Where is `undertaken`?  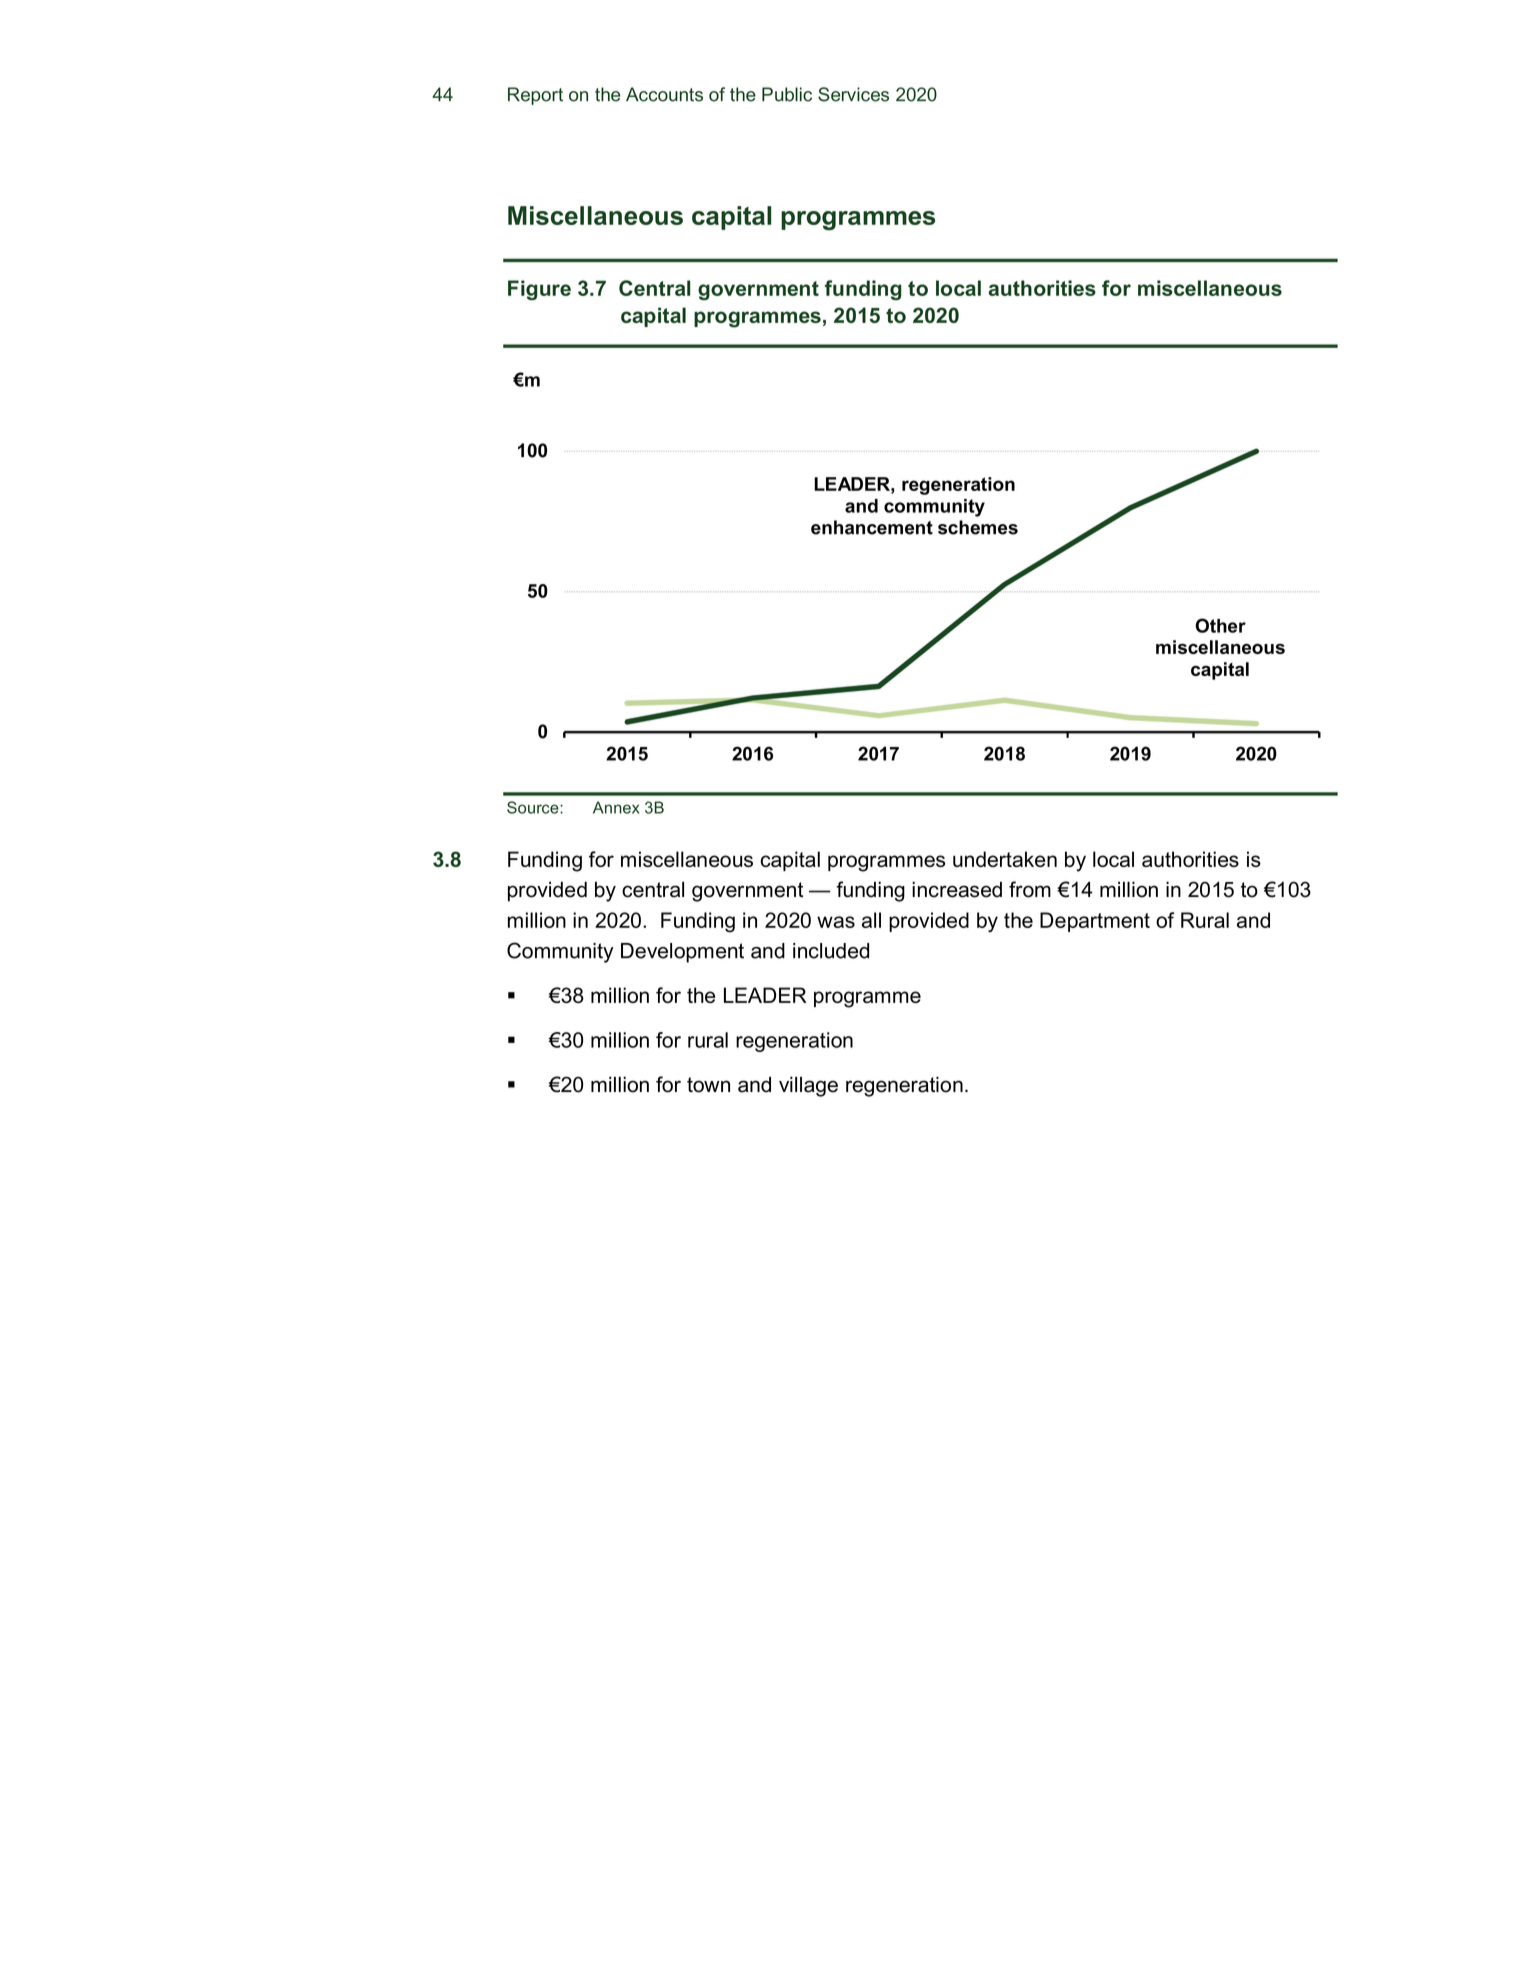 undertaken is located at coordinates (1005, 859).
